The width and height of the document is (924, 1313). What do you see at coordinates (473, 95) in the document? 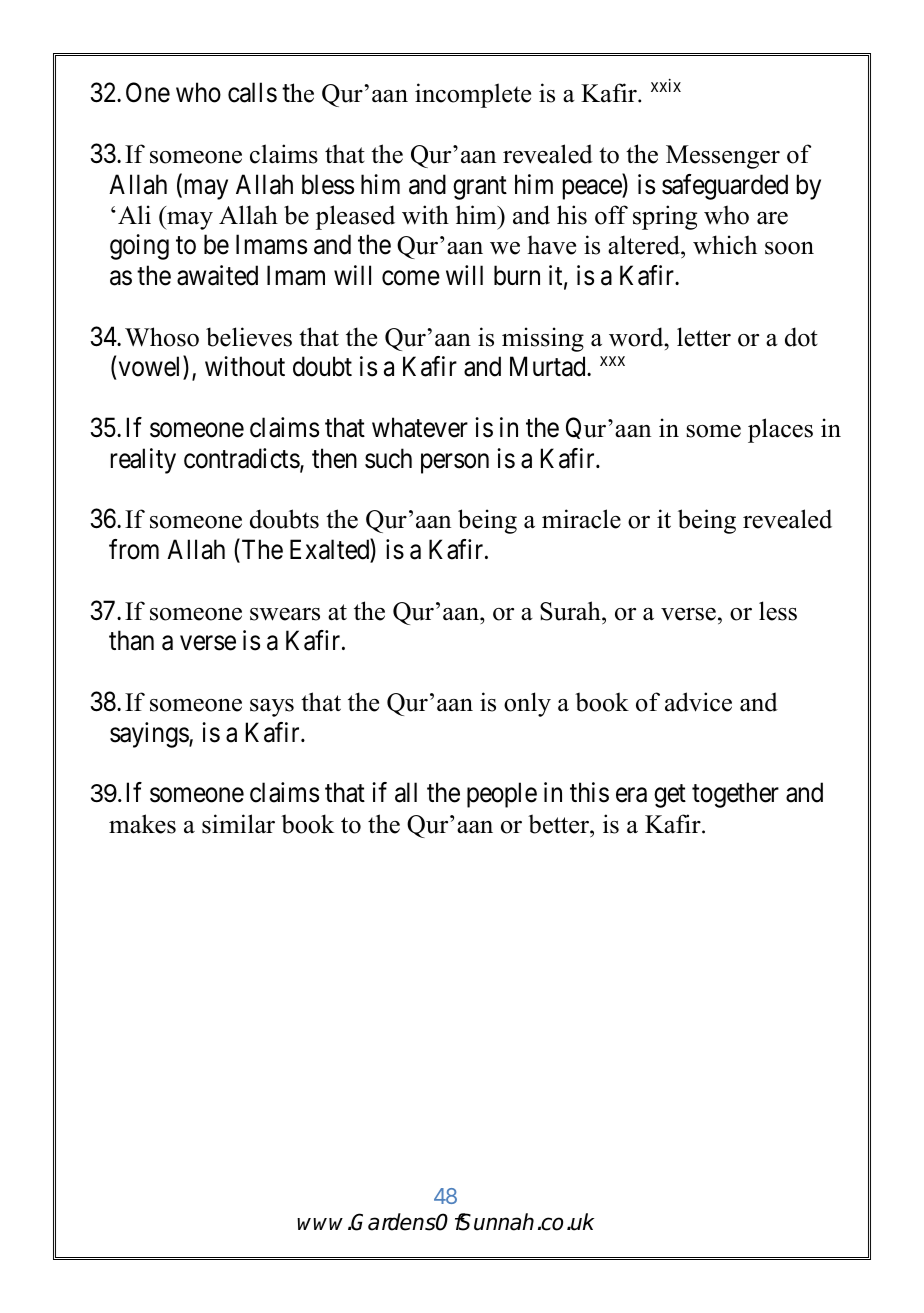
I see `incomplete` at bounding box center [473, 95].
